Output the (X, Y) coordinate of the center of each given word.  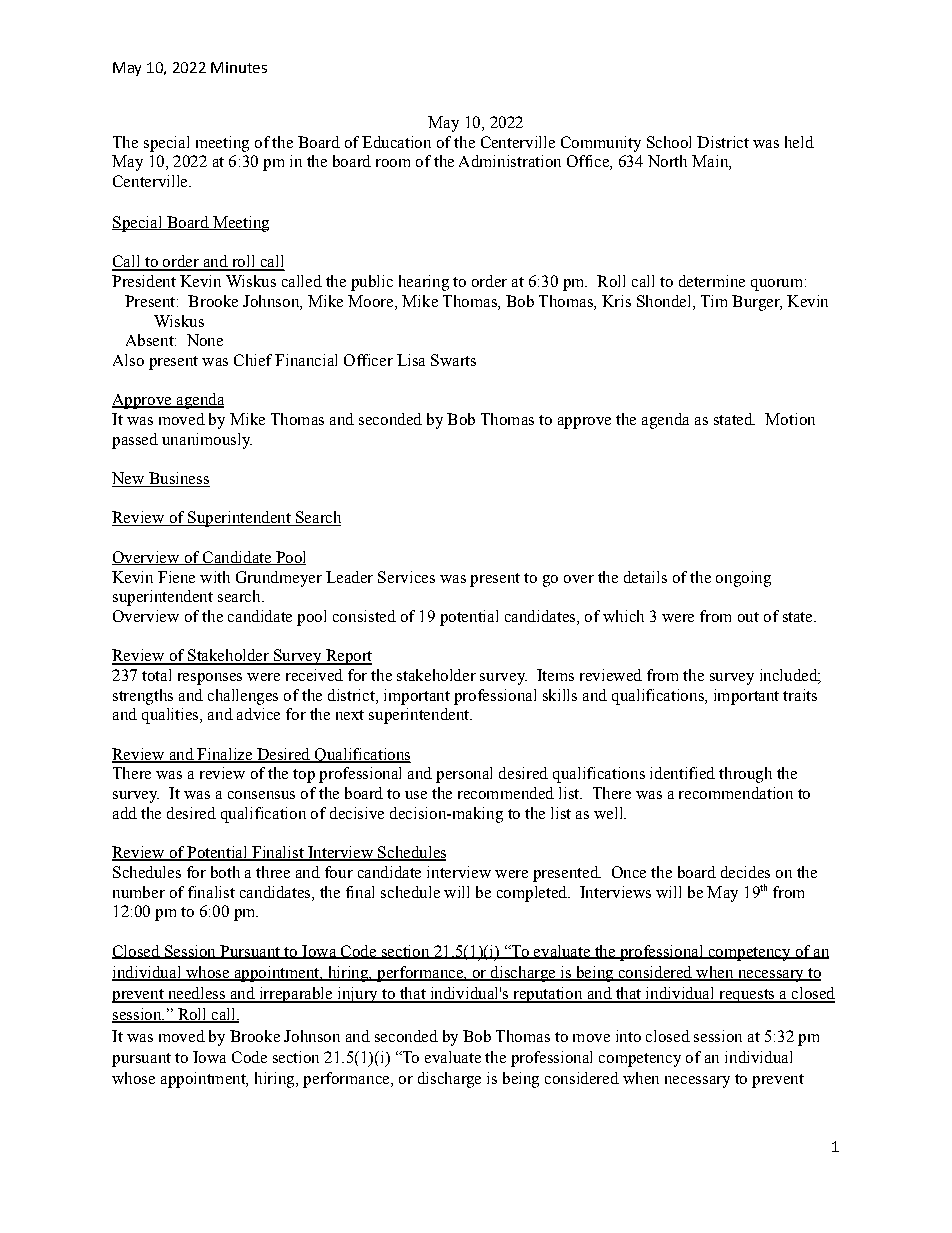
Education (396, 142)
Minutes (239, 67)
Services (406, 577)
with (215, 577)
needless (196, 994)
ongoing (743, 579)
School (669, 142)
